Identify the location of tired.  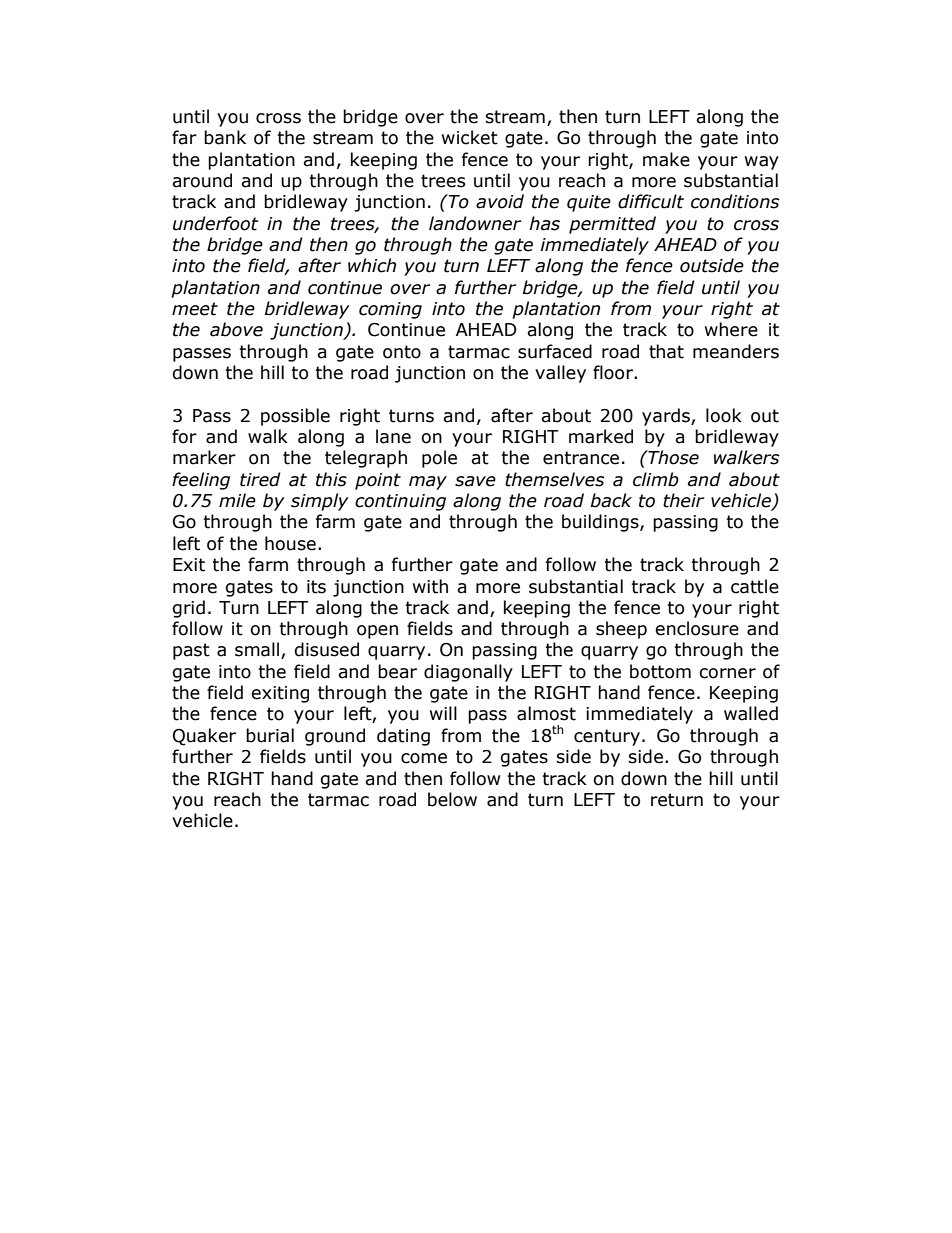
(260, 479).
